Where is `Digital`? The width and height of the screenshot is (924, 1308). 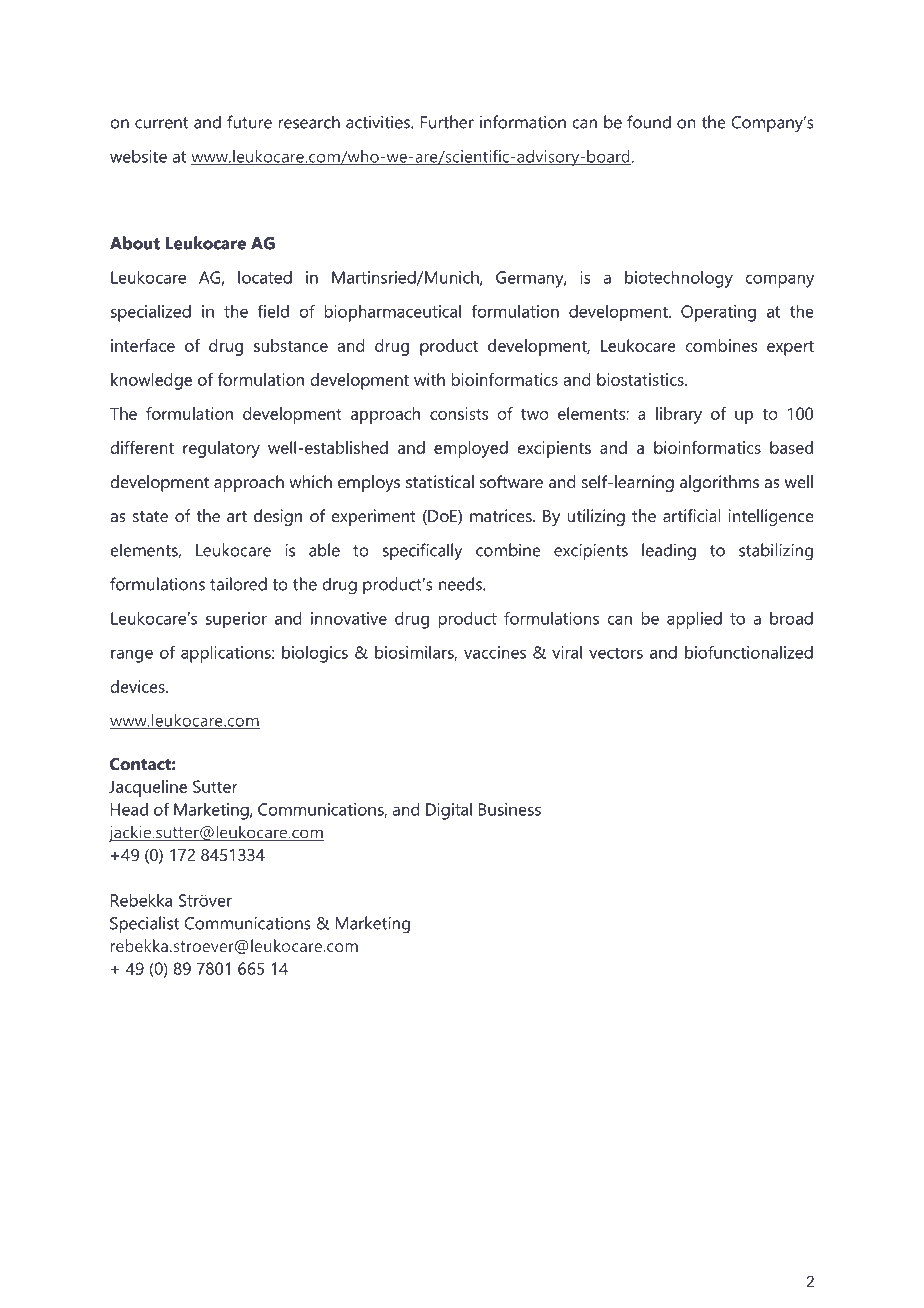
Digital is located at coordinates (449, 811).
